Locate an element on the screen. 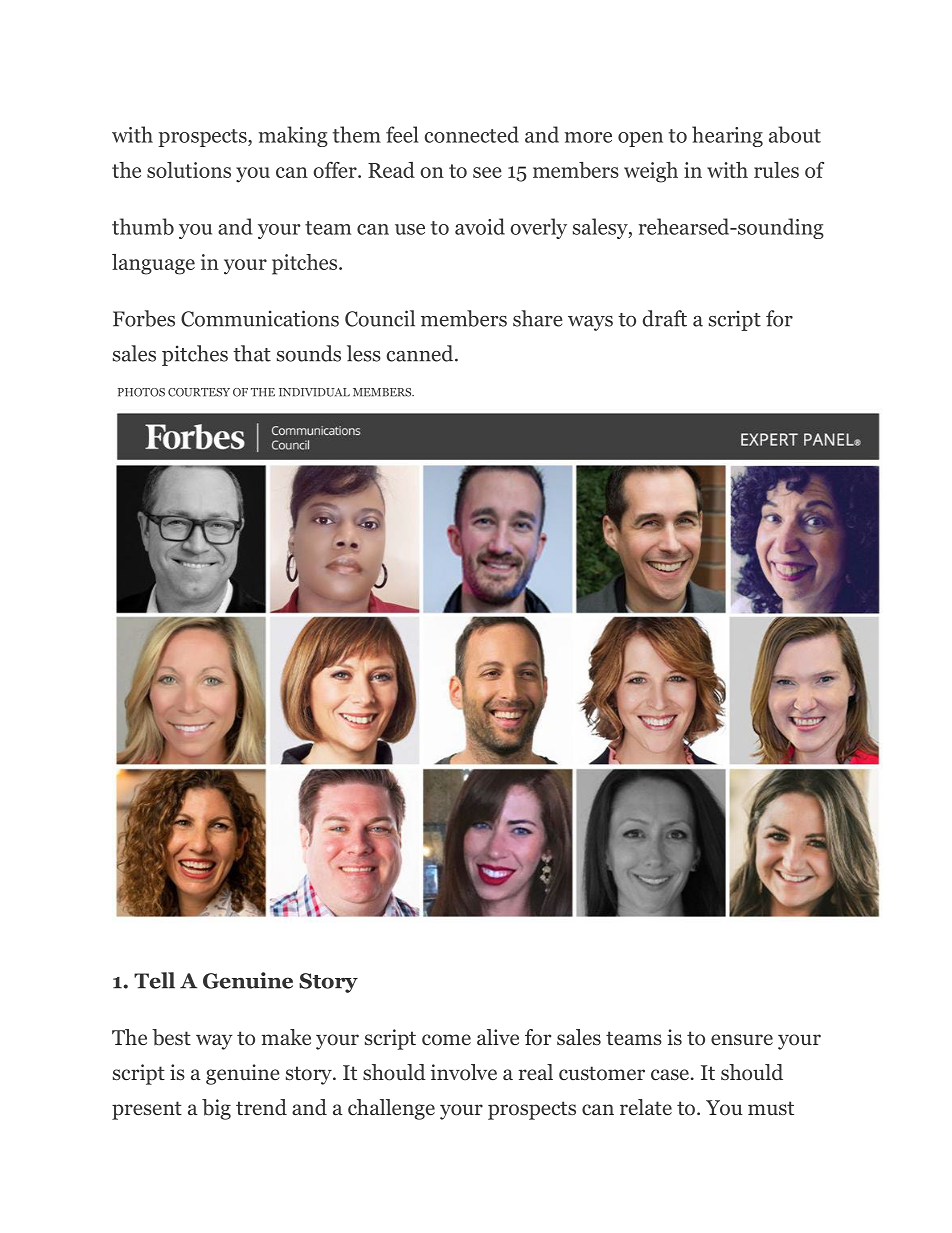 This screenshot has width=952, height=1233. draft is located at coordinates (665, 318).
